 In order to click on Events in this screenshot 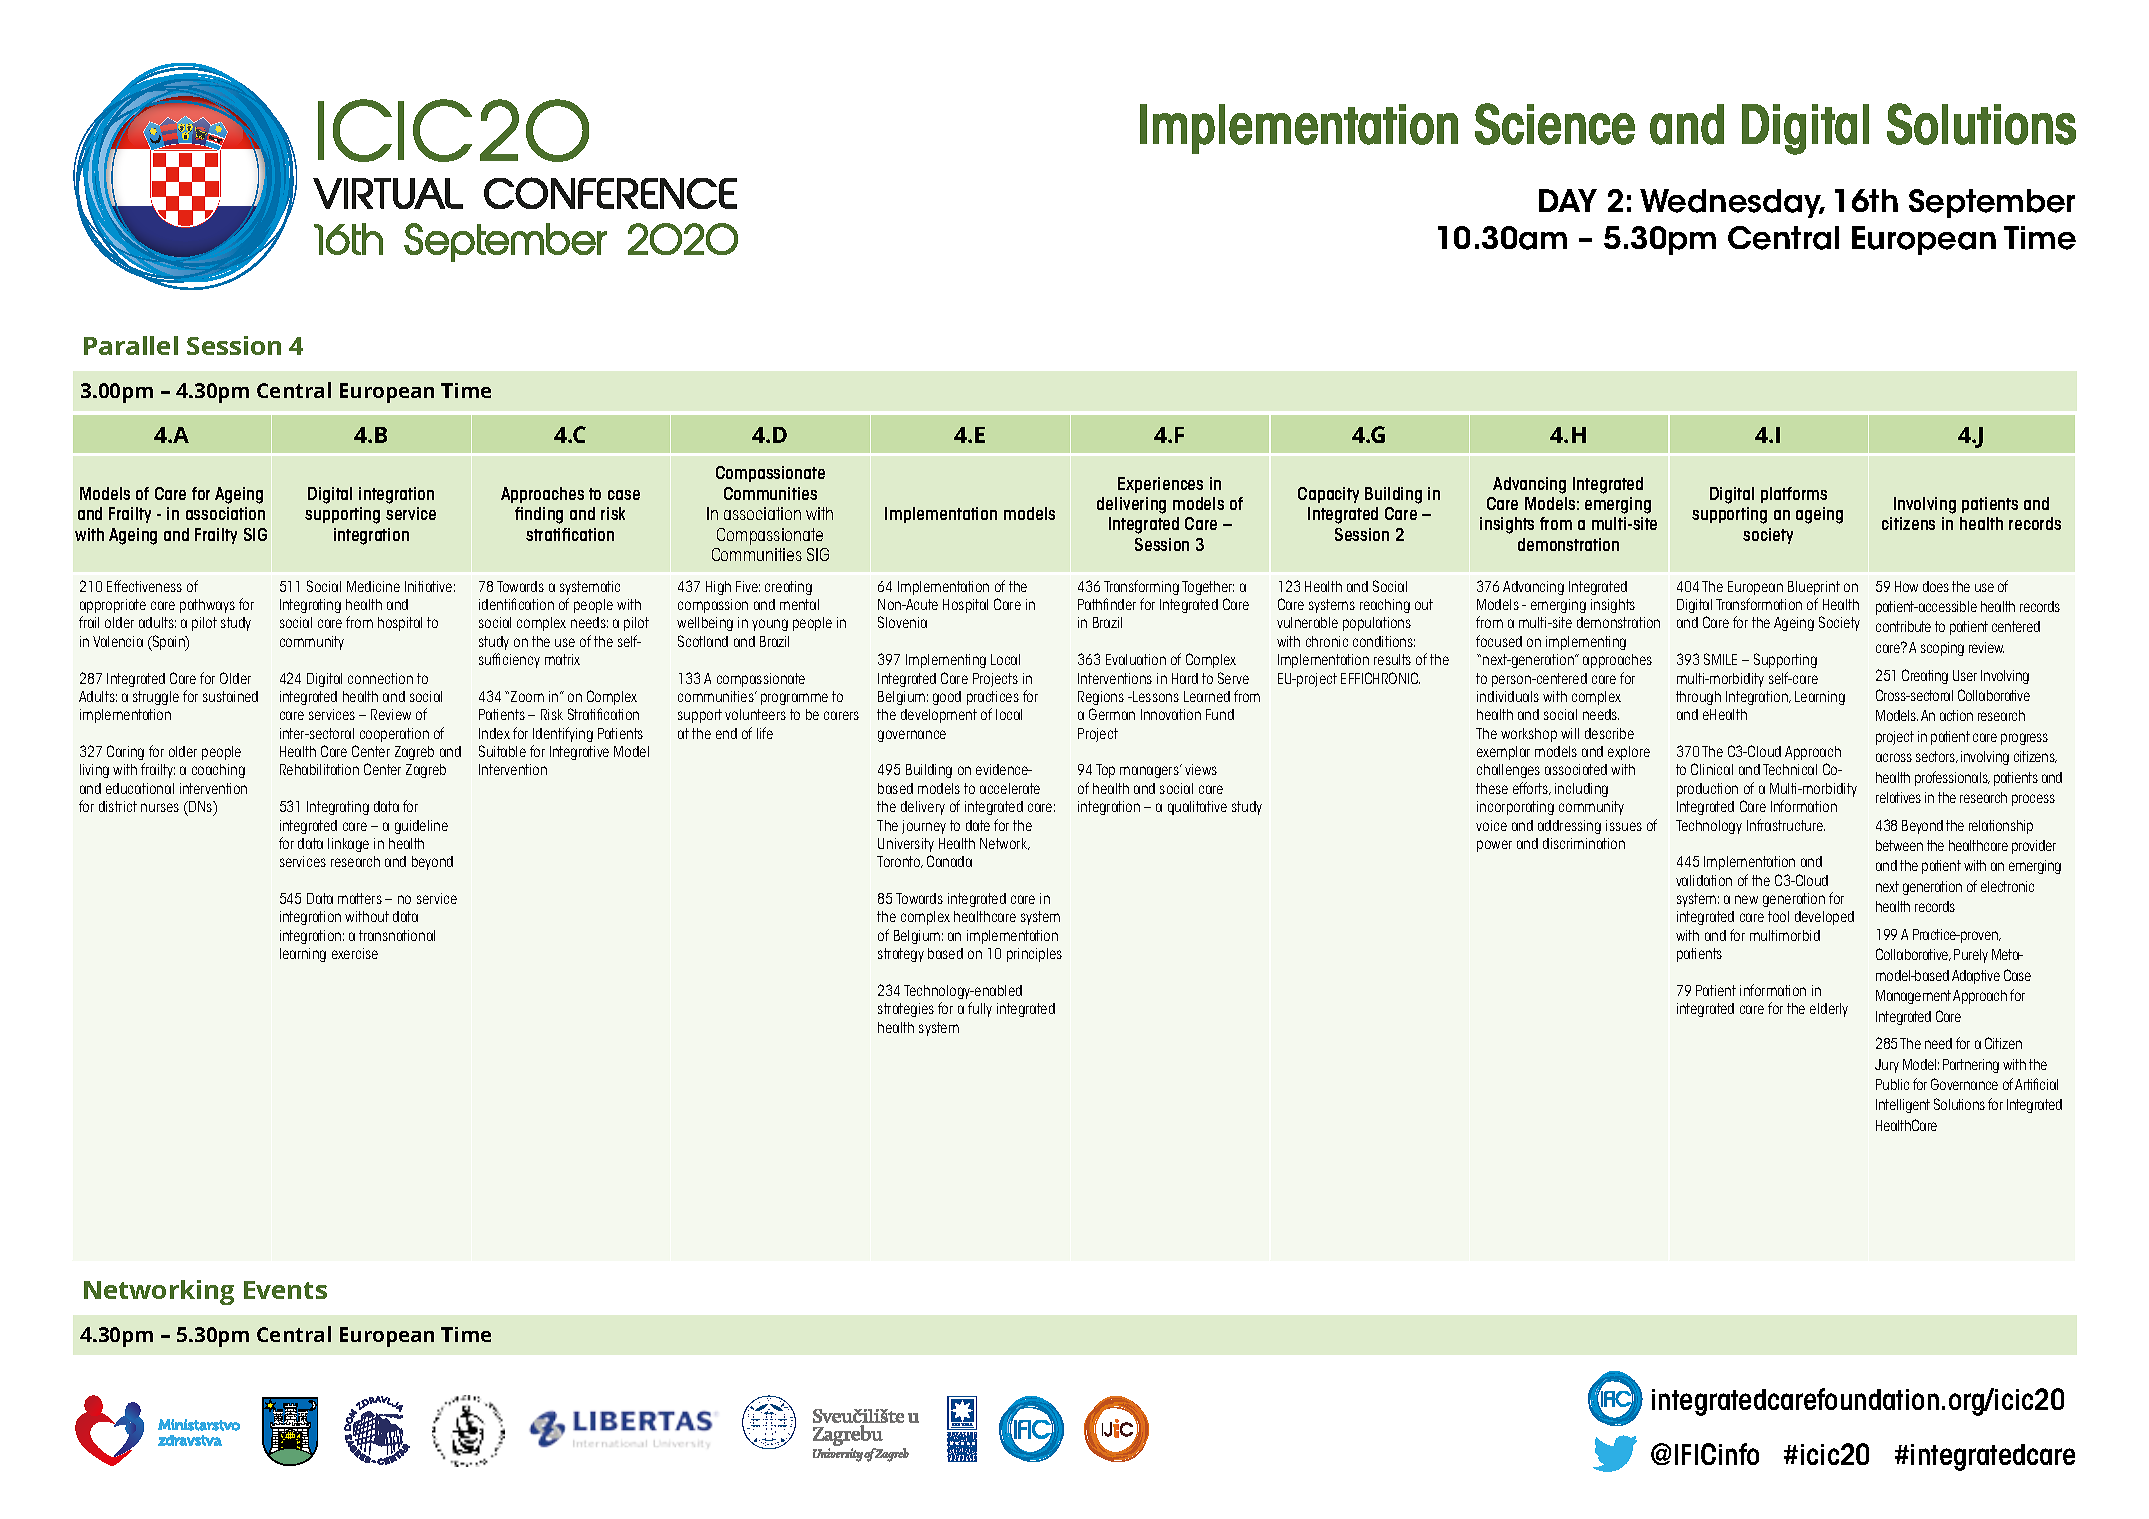, I will do `click(285, 1290)`.
